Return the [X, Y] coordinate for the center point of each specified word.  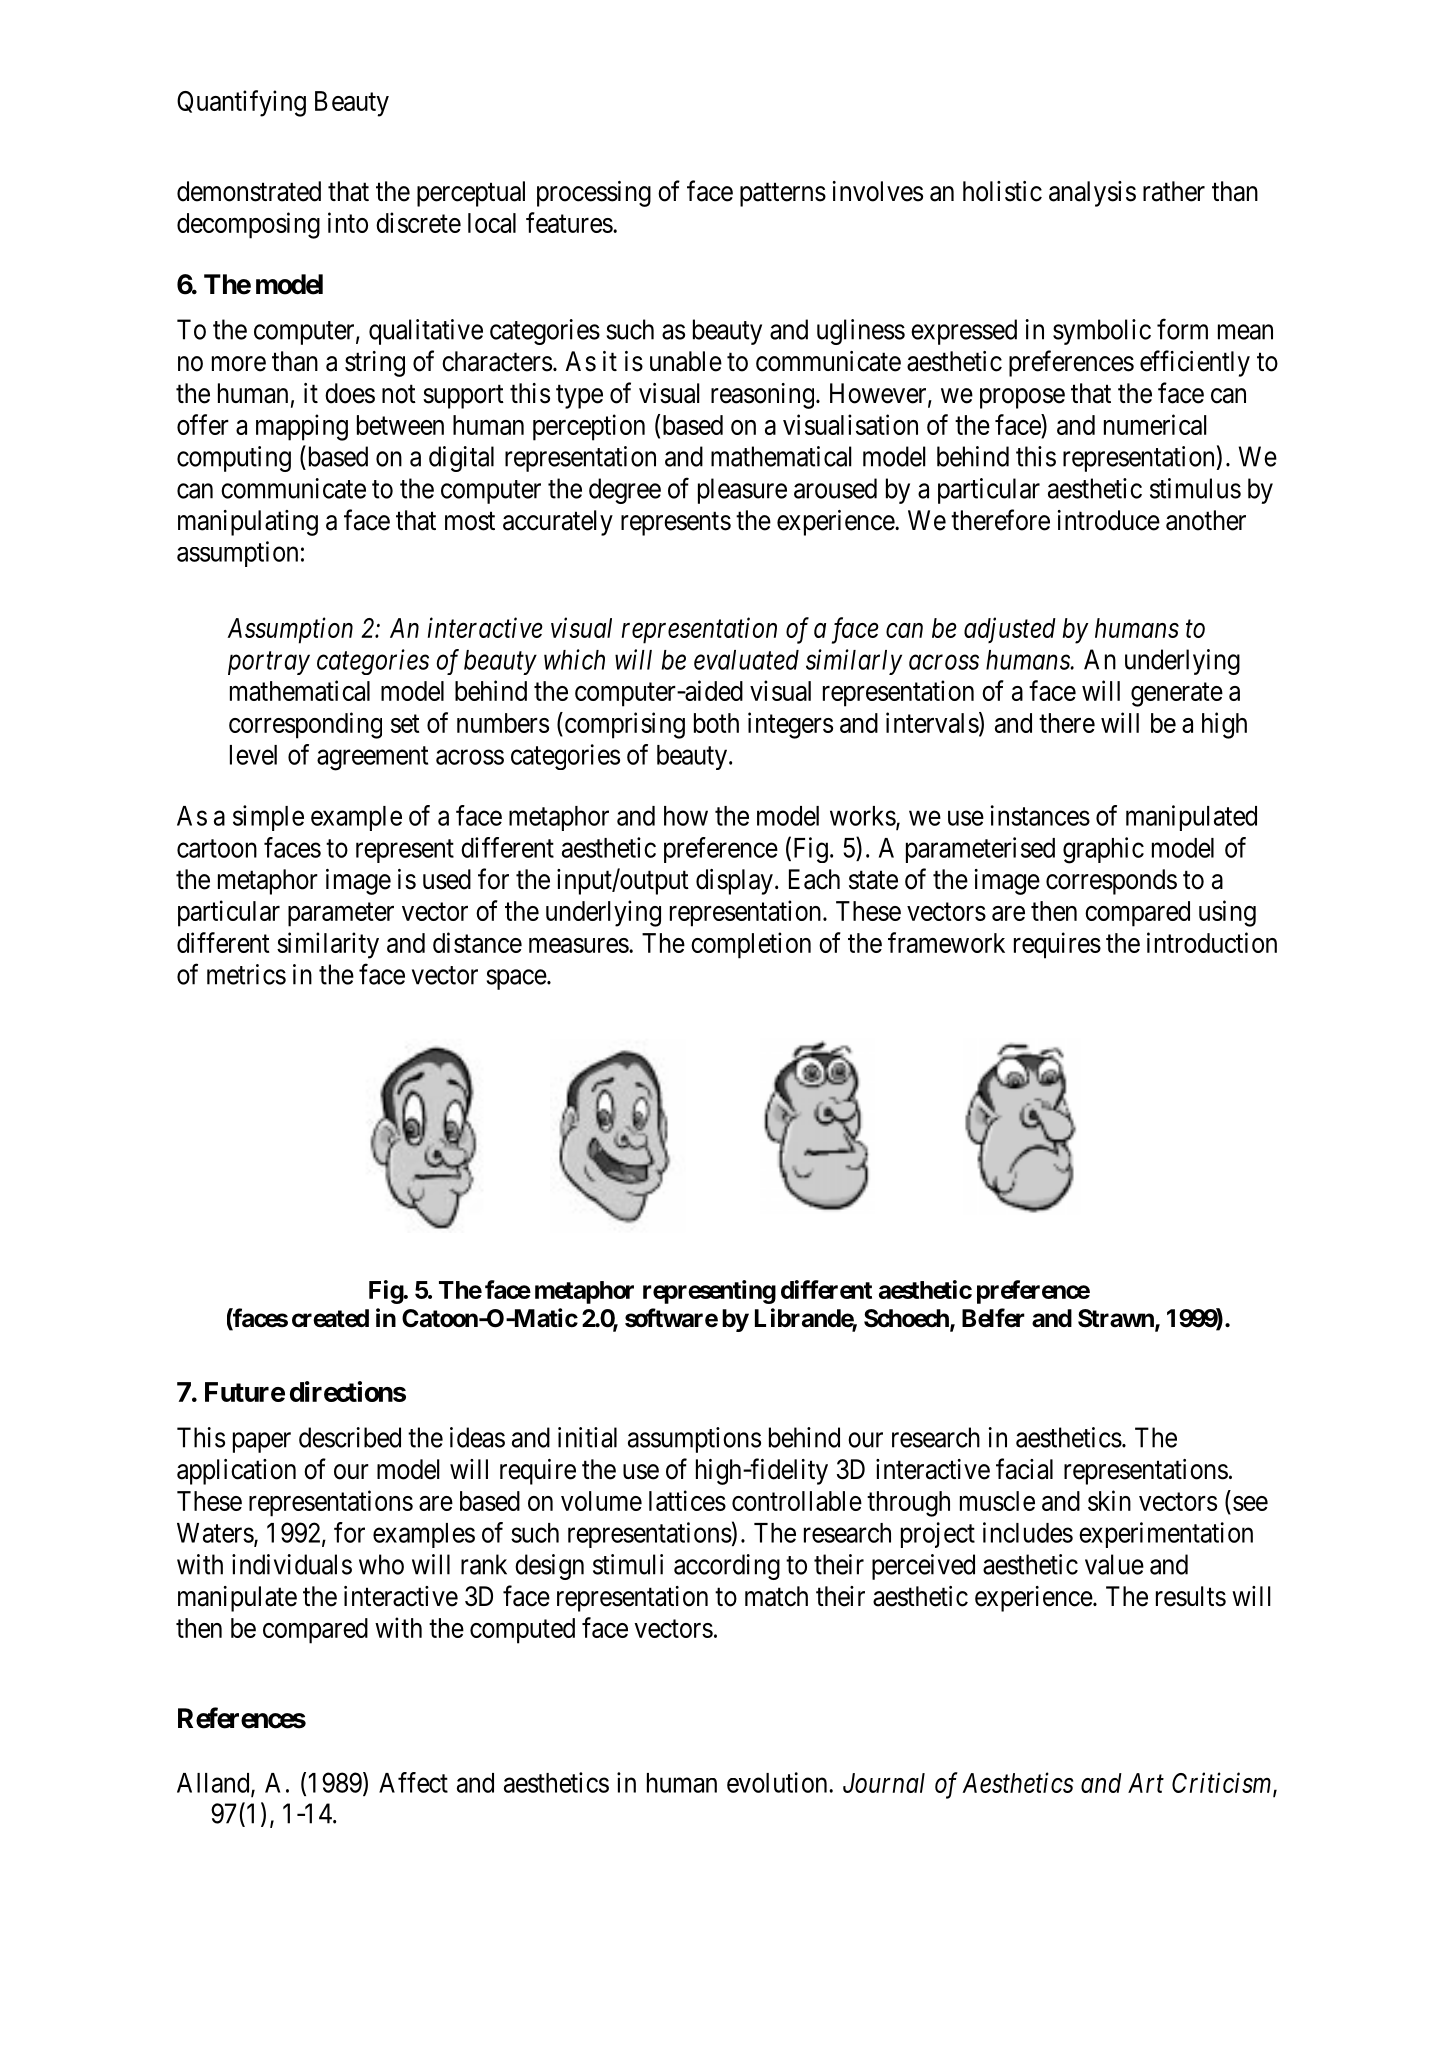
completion [751, 945]
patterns [783, 195]
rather [1174, 191]
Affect [413, 1782]
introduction [1212, 942]
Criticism [1223, 1784]
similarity [328, 945]
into [348, 222]
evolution [778, 1782]
